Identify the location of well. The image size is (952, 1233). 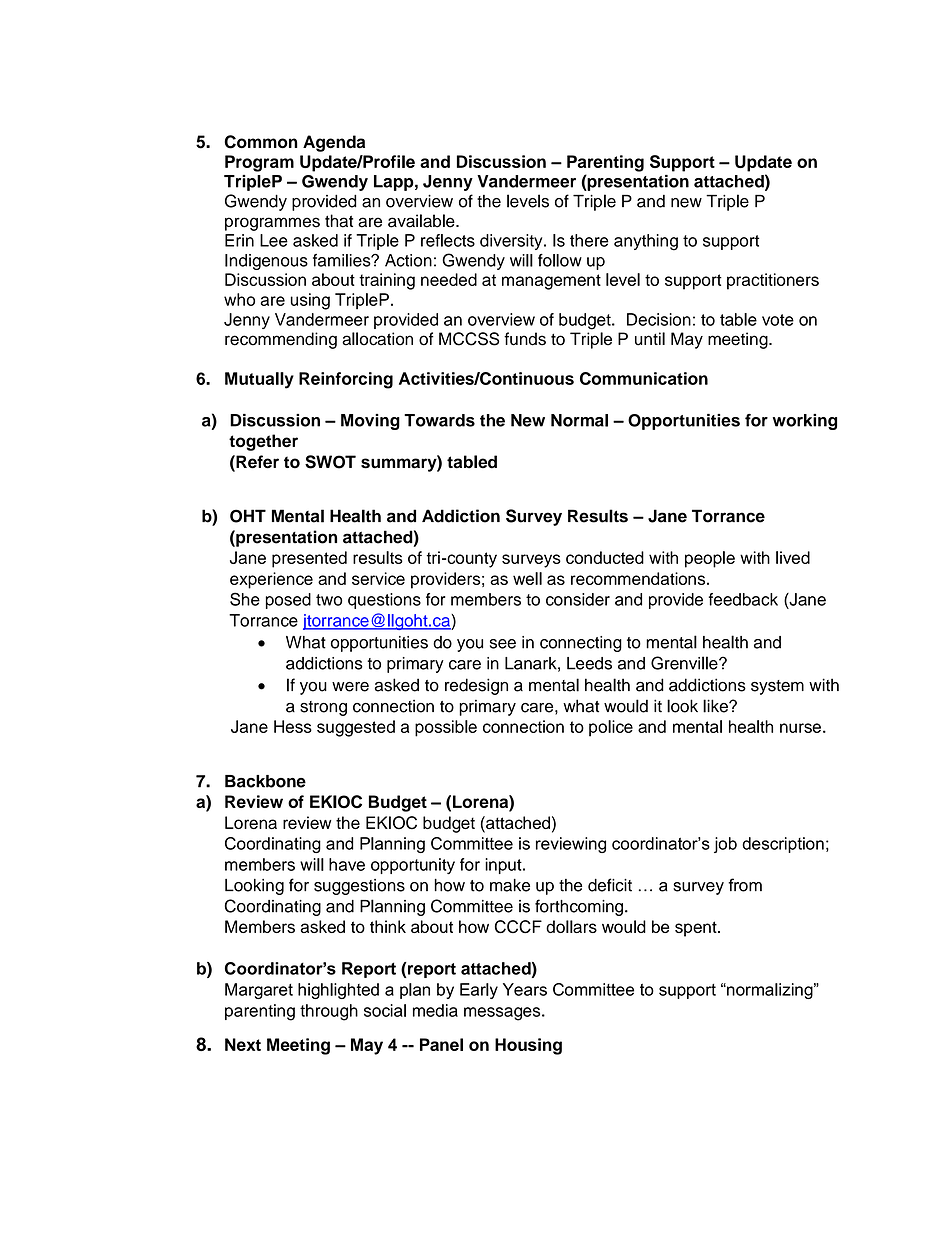
(527, 578).
